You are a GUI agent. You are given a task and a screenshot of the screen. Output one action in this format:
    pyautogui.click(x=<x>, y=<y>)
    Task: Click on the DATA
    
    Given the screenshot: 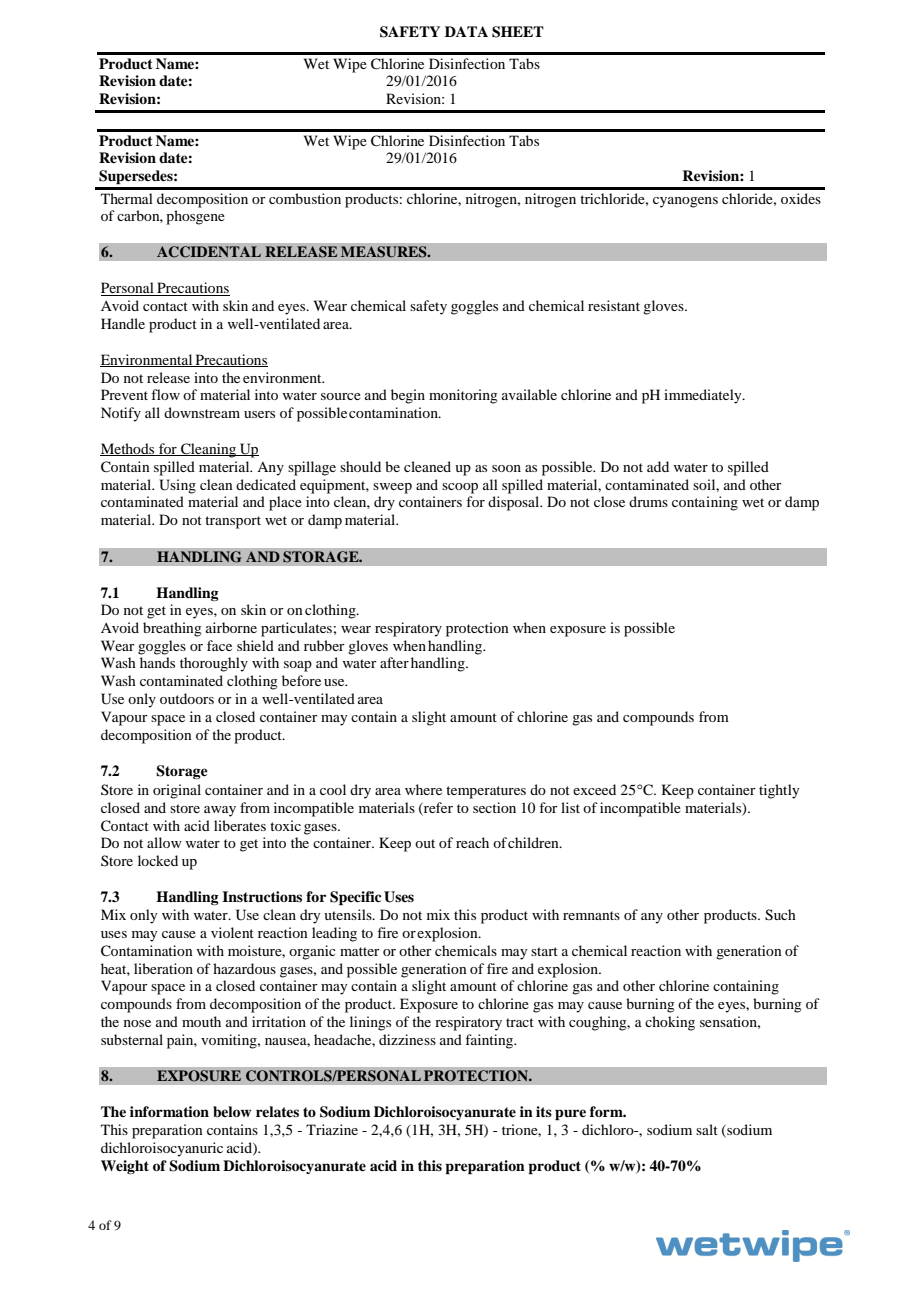 What is the action you would take?
    pyautogui.click(x=466, y=31)
